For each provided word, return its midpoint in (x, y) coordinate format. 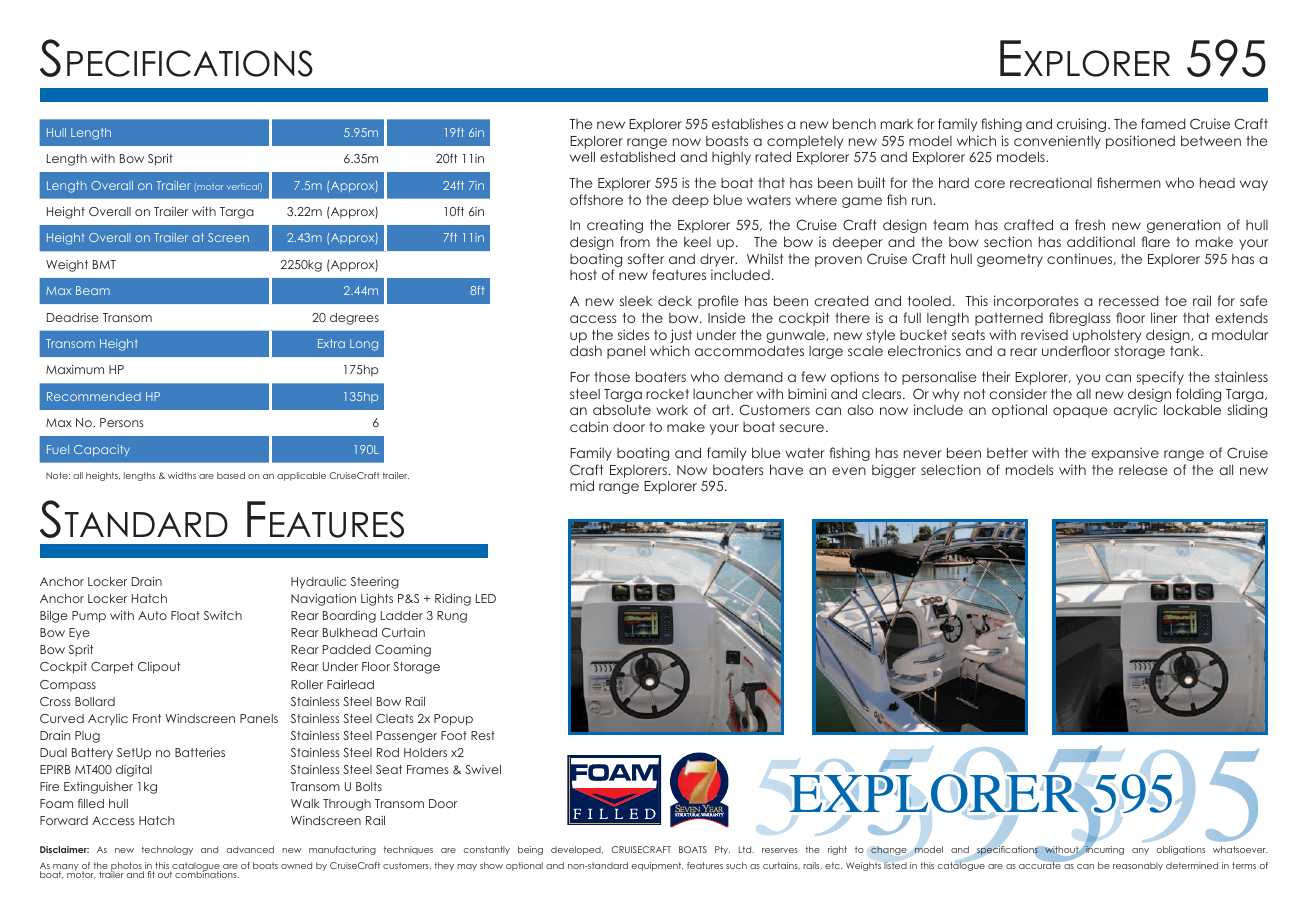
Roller (307, 684)
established (637, 156)
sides (633, 334)
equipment (657, 866)
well (582, 156)
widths (182, 475)
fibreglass (1079, 319)
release (1143, 469)
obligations (1180, 850)
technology (167, 850)
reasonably (1138, 866)
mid (582, 485)
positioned (1140, 142)
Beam (93, 290)
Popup (453, 720)
